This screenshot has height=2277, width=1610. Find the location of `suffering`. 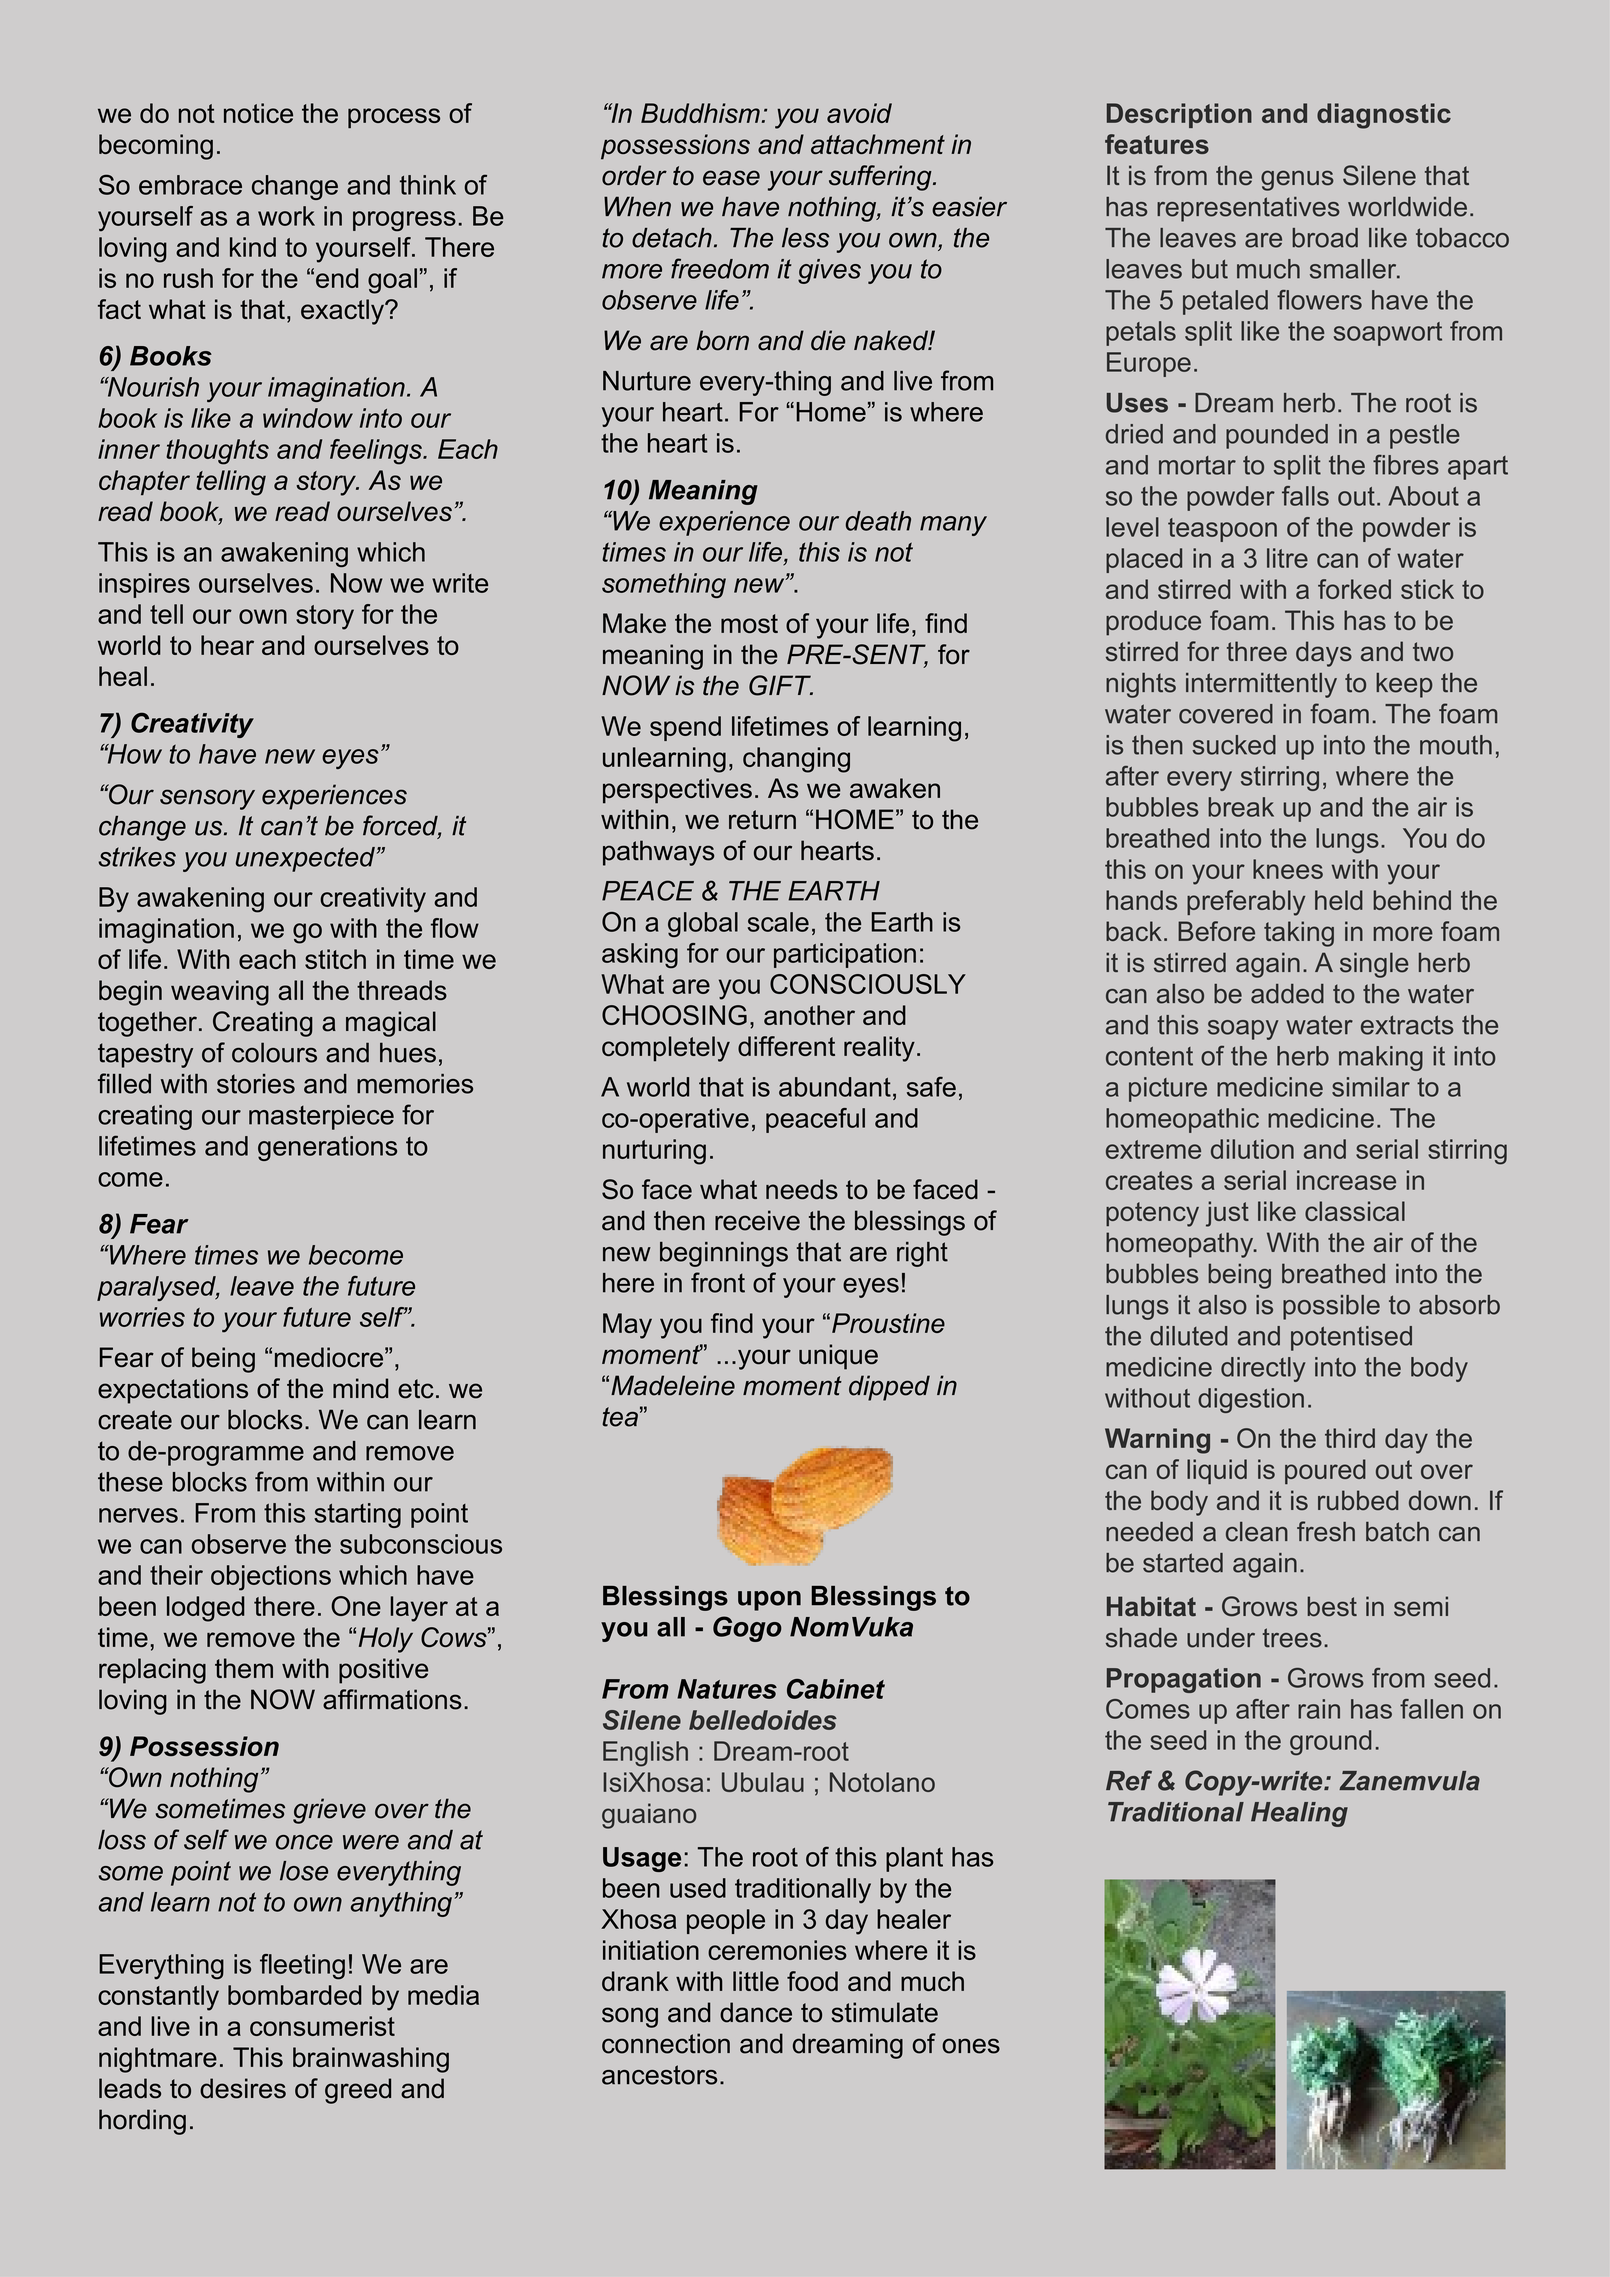

suffering is located at coordinates (881, 178).
